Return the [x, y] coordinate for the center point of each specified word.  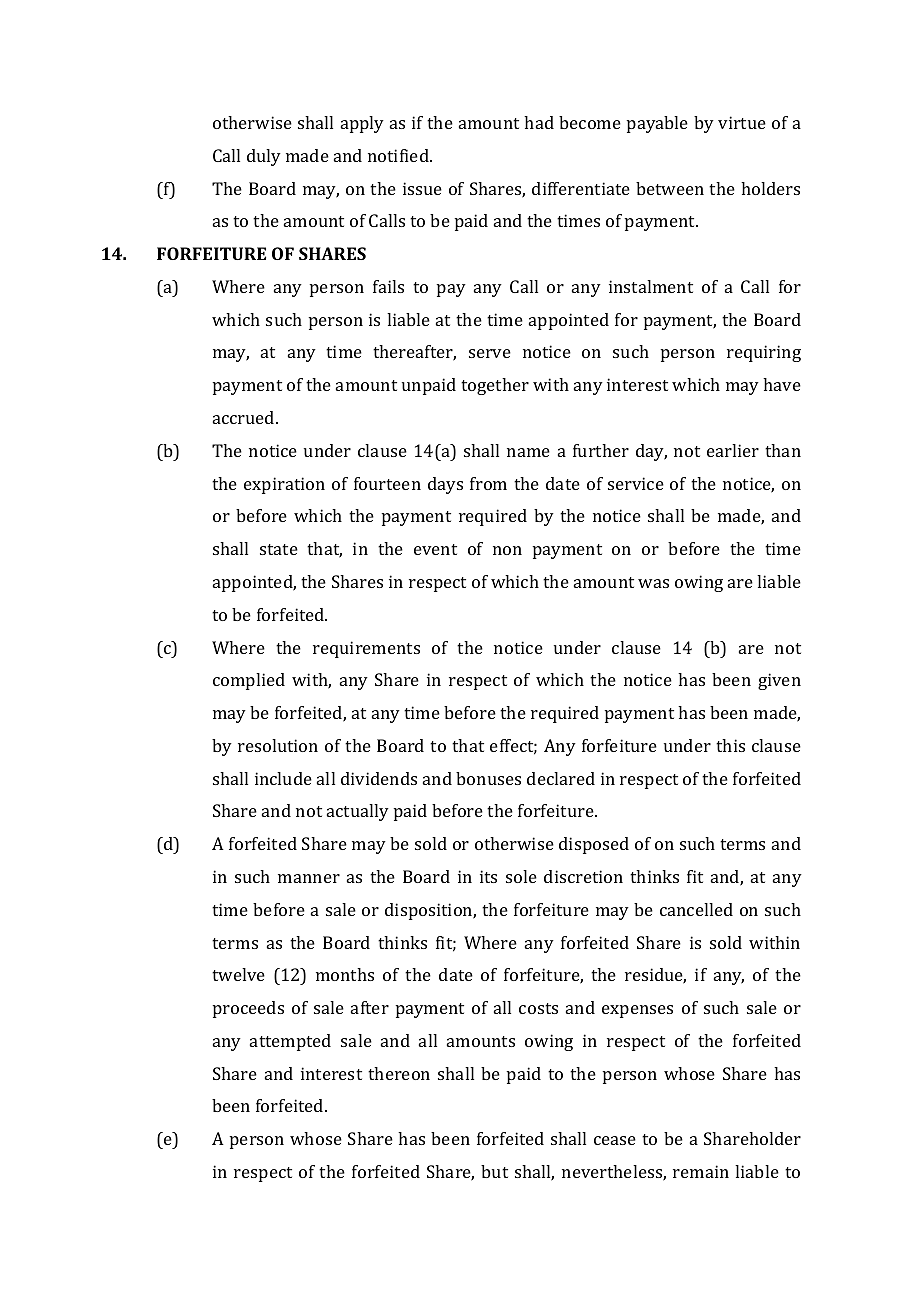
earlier [733, 450]
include [283, 778]
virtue [742, 122]
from [488, 483]
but [494, 1171]
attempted [290, 1042]
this [730, 745]
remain [701, 1171]
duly [264, 157]
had [539, 122]
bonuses [488, 778]
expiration [284, 485]
